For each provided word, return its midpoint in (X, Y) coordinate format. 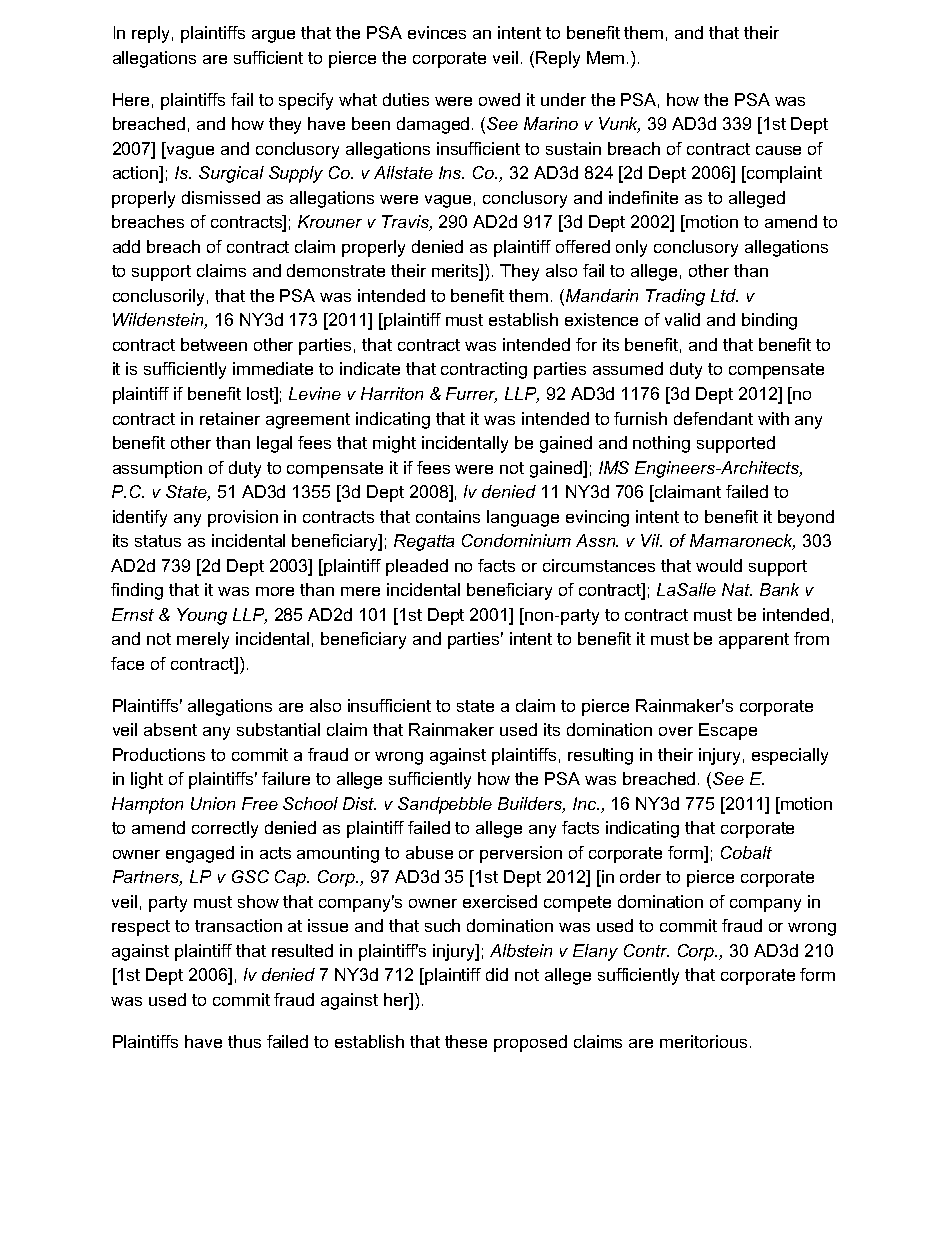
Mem (605, 57)
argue (273, 36)
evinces (437, 32)
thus (244, 1041)
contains (448, 516)
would (719, 565)
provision (243, 518)
